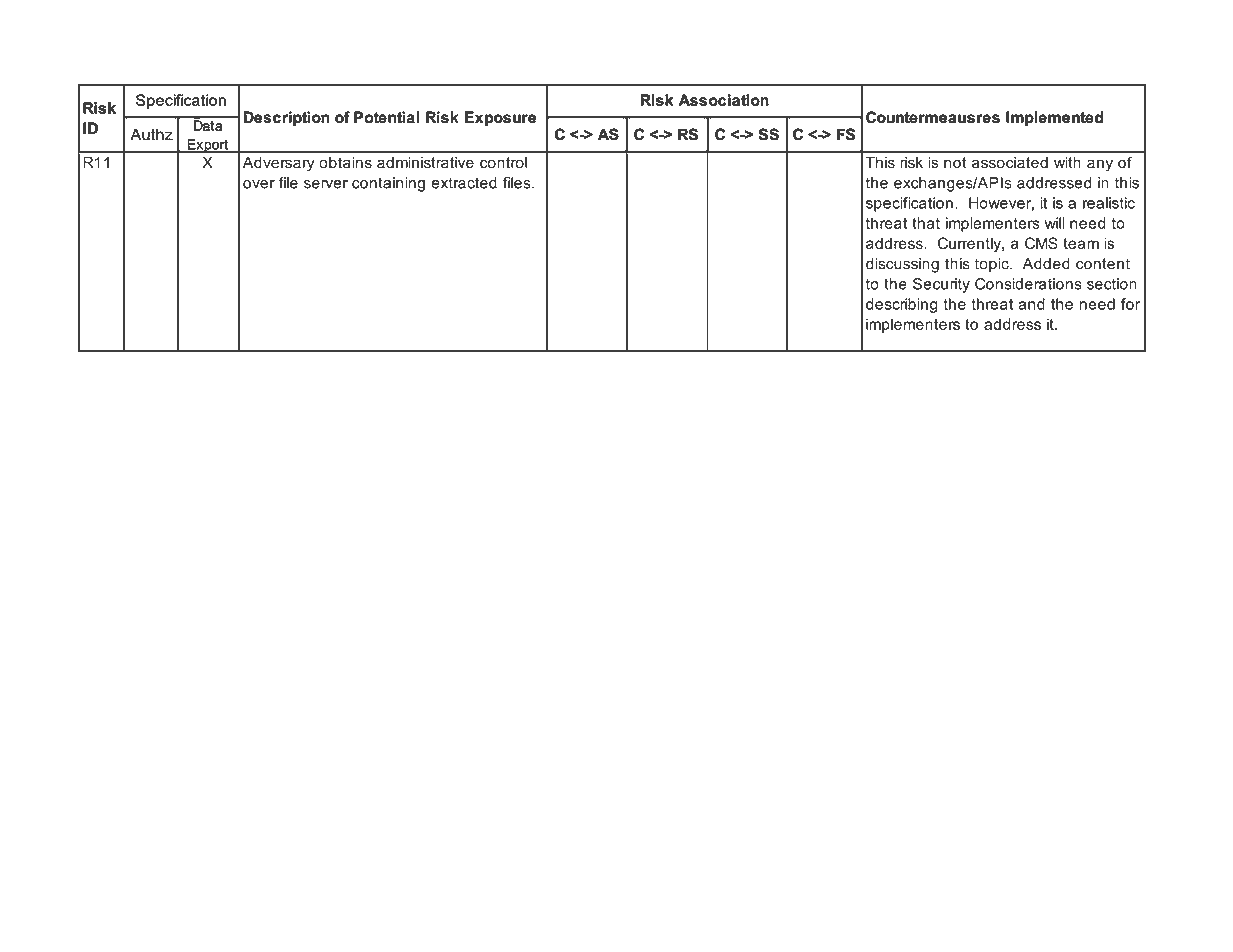 The image size is (1233, 952). What do you see at coordinates (286, 118) in the screenshot?
I see `Description` at bounding box center [286, 118].
